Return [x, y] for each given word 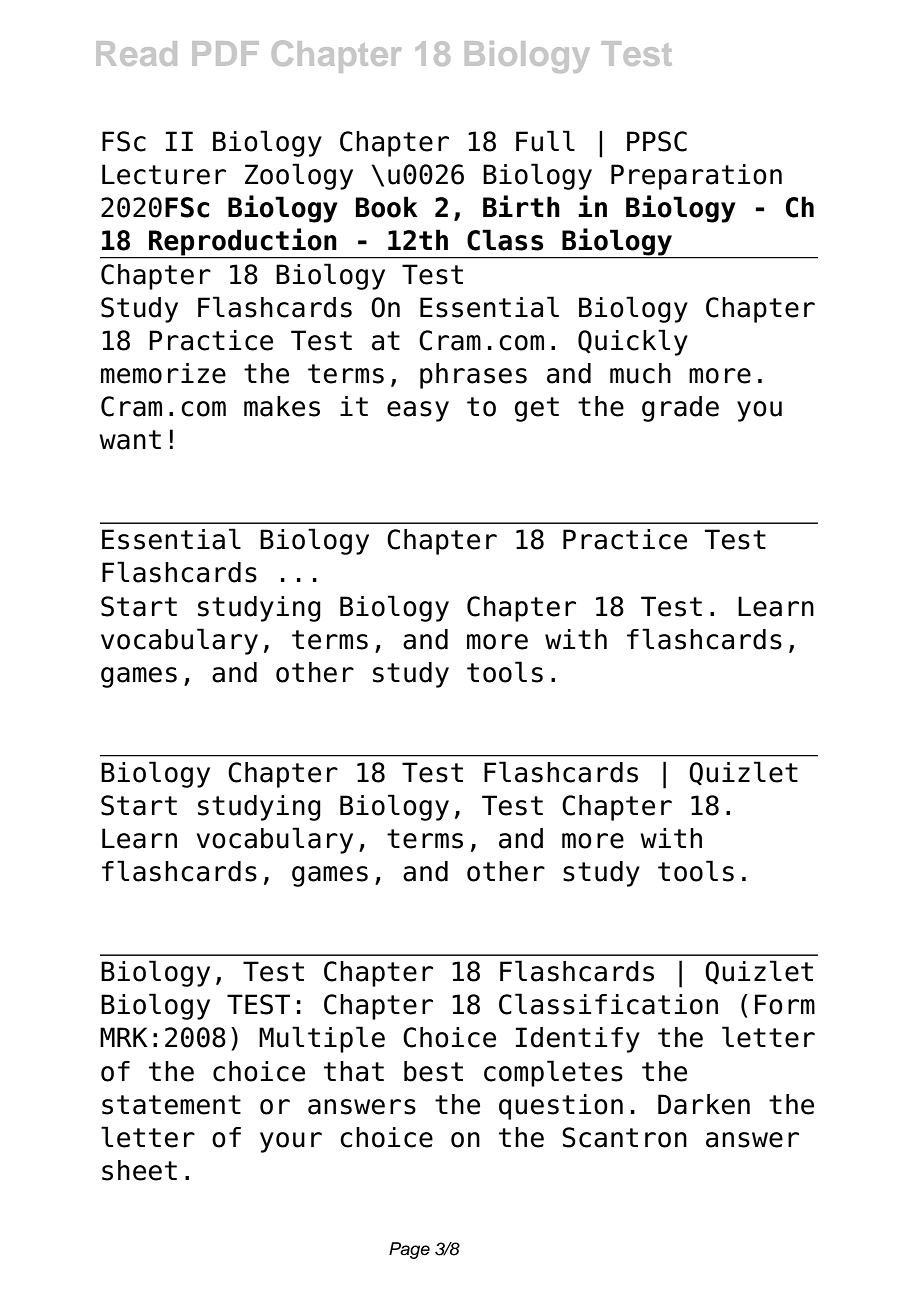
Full [545, 141]
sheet [139, 1170]
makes [282, 406]
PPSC [657, 141]
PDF [225, 53]
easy [418, 411]
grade [680, 409]
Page [409, 1250]
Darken [704, 1104]
